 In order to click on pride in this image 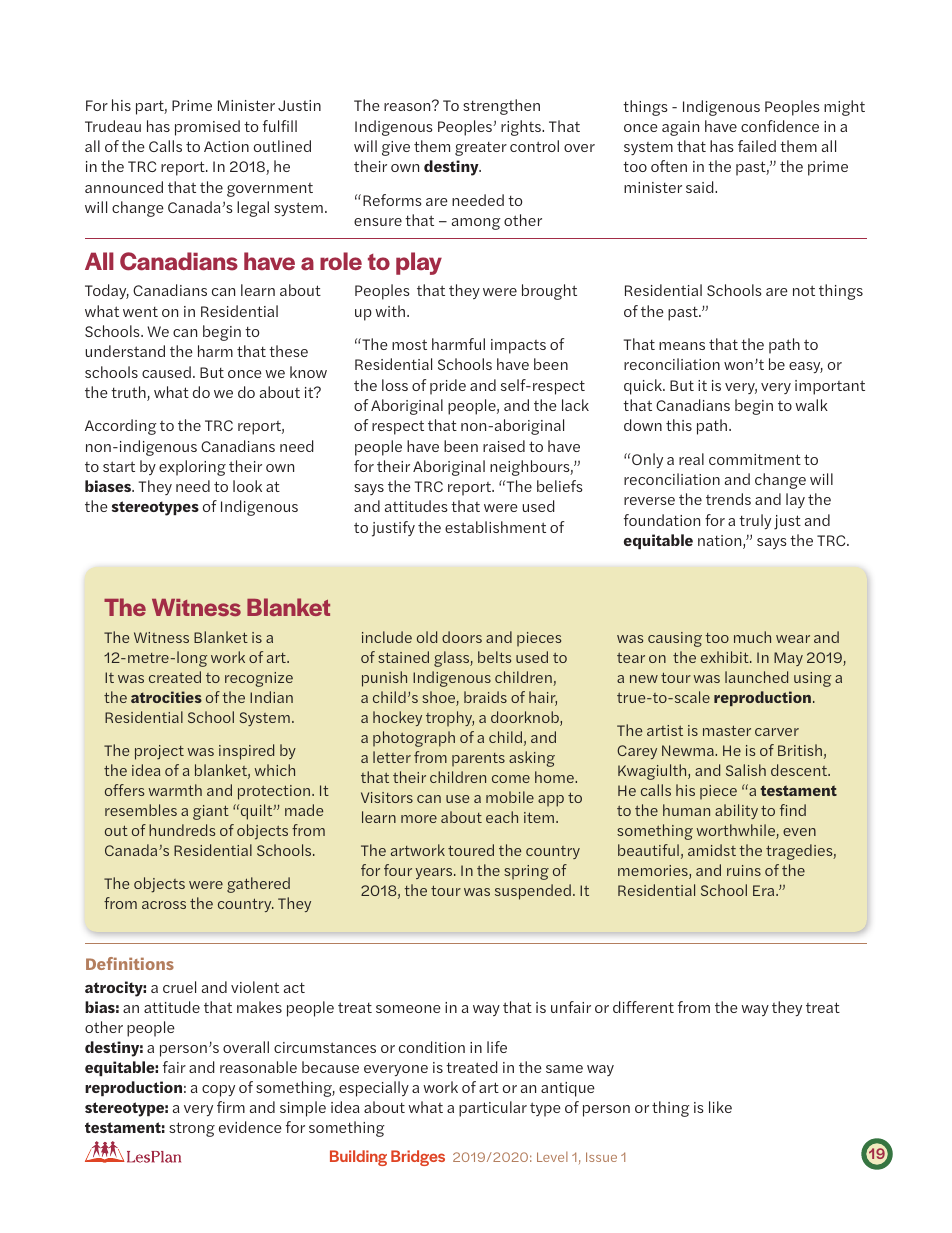, I will do `click(448, 387)`.
